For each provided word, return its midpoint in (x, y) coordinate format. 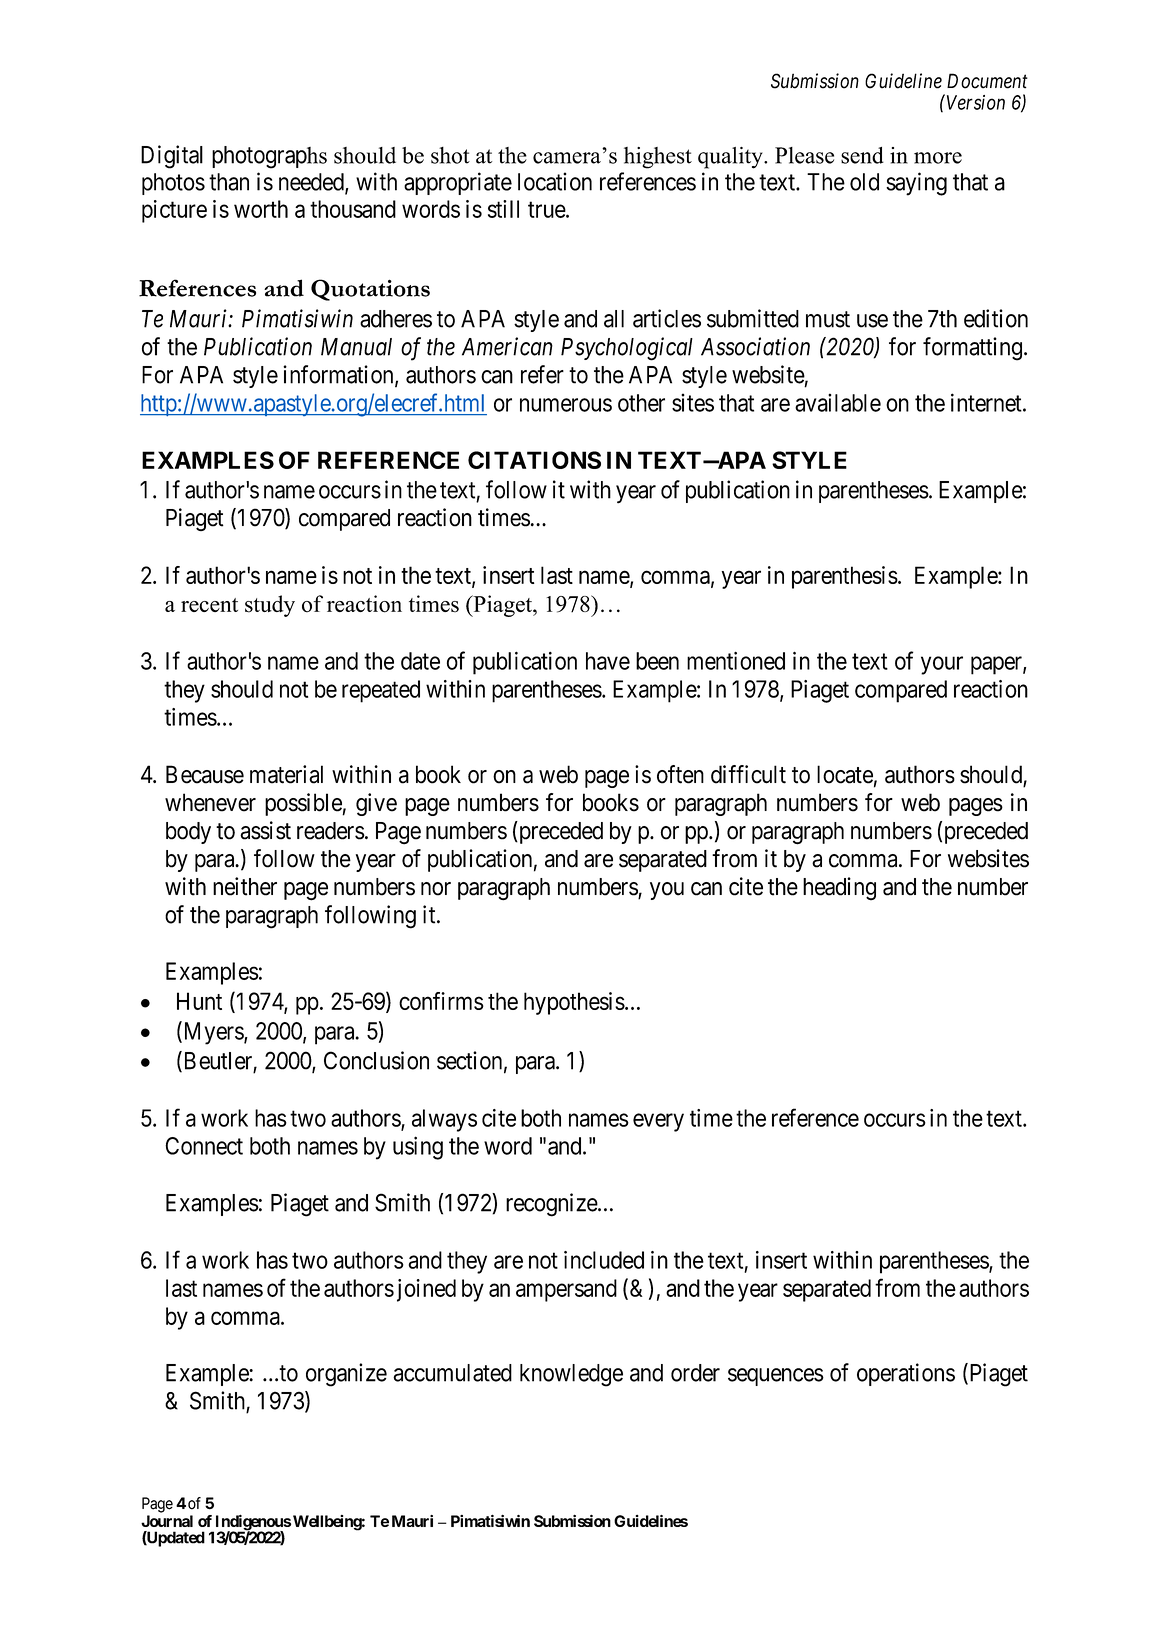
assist (265, 830)
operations (906, 1374)
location (555, 181)
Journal (167, 1521)
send (862, 155)
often (680, 774)
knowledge (571, 1375)
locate (845, 774)
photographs (269, 157)
